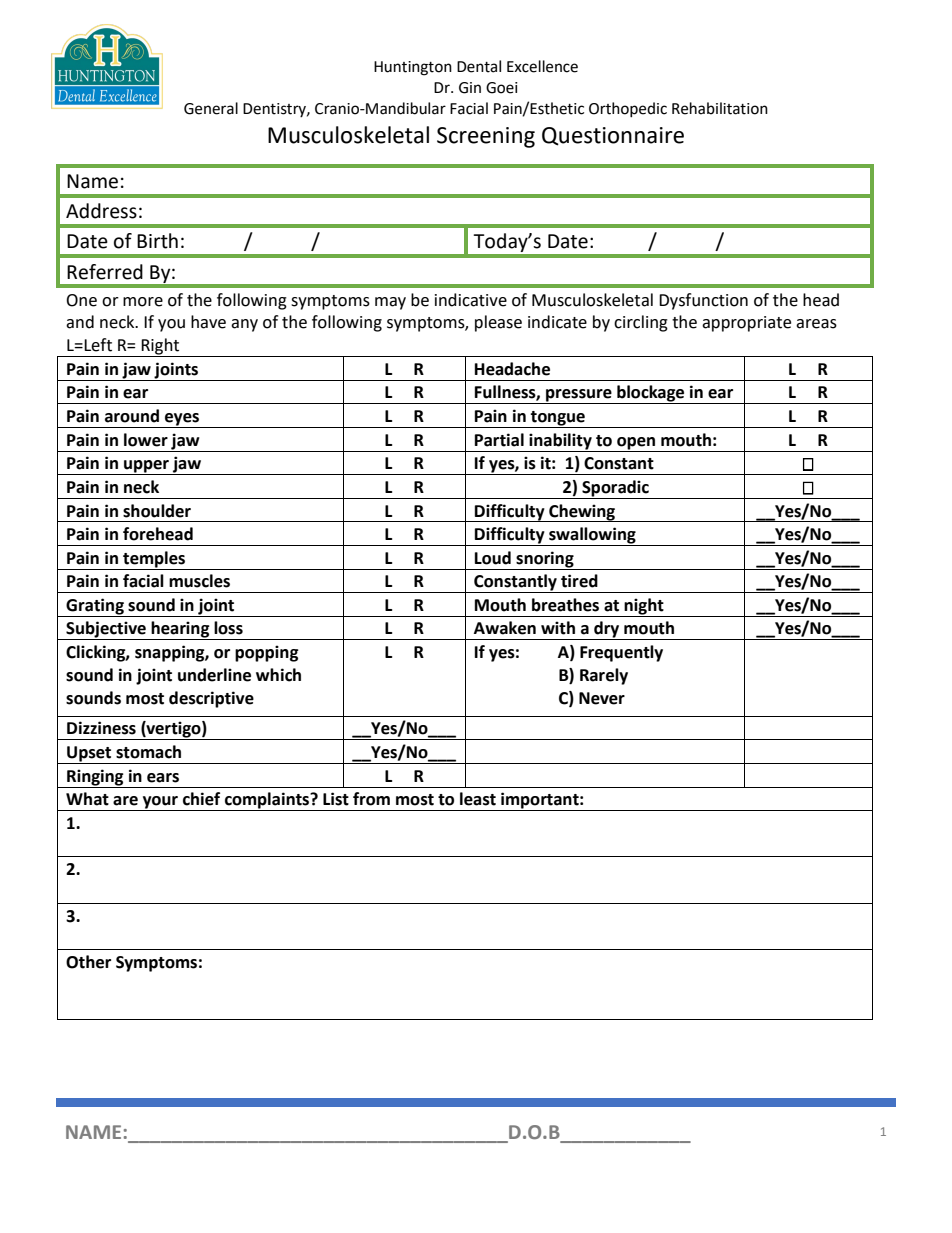  Describe the element at coordinates (88, 962) in the image. I see `Other` at that location.
